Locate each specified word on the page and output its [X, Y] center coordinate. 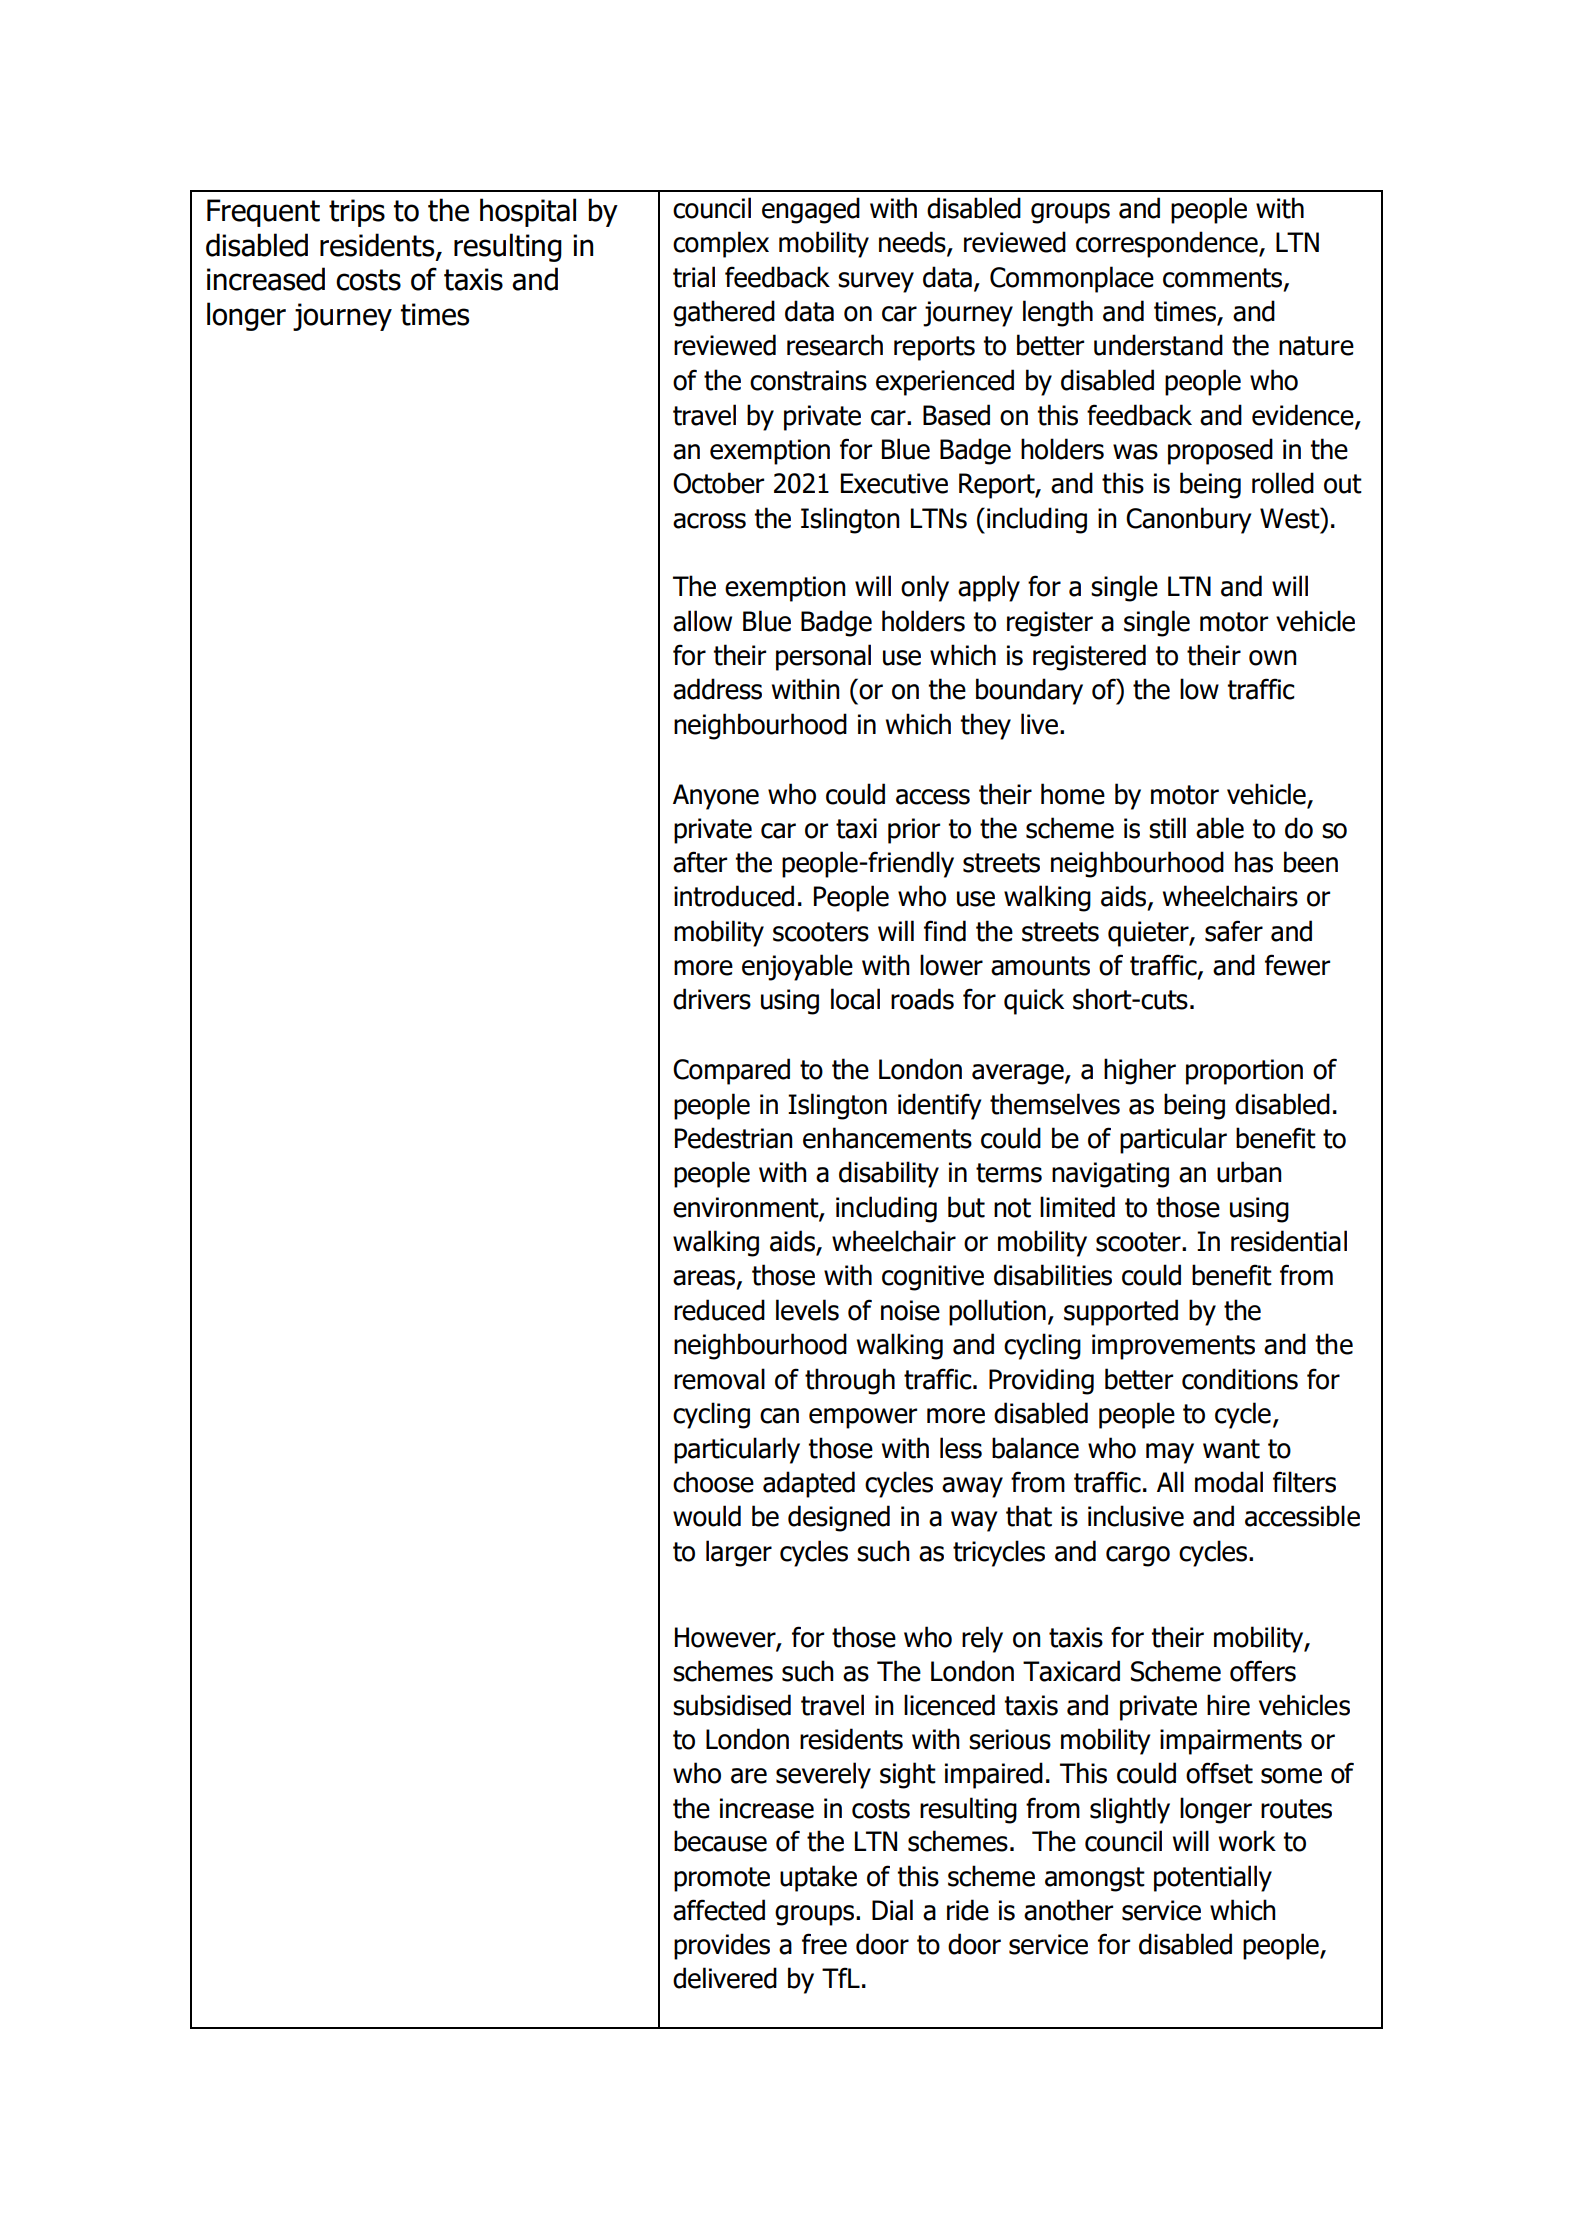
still [1167, 828]
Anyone [716, 797]
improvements [1173, 1347]
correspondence [1168, 244]
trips [357, 213]
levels [807, 1310]
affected [719, 1910]
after [700, 862]
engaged [811, 210]
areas [705, 1279]
